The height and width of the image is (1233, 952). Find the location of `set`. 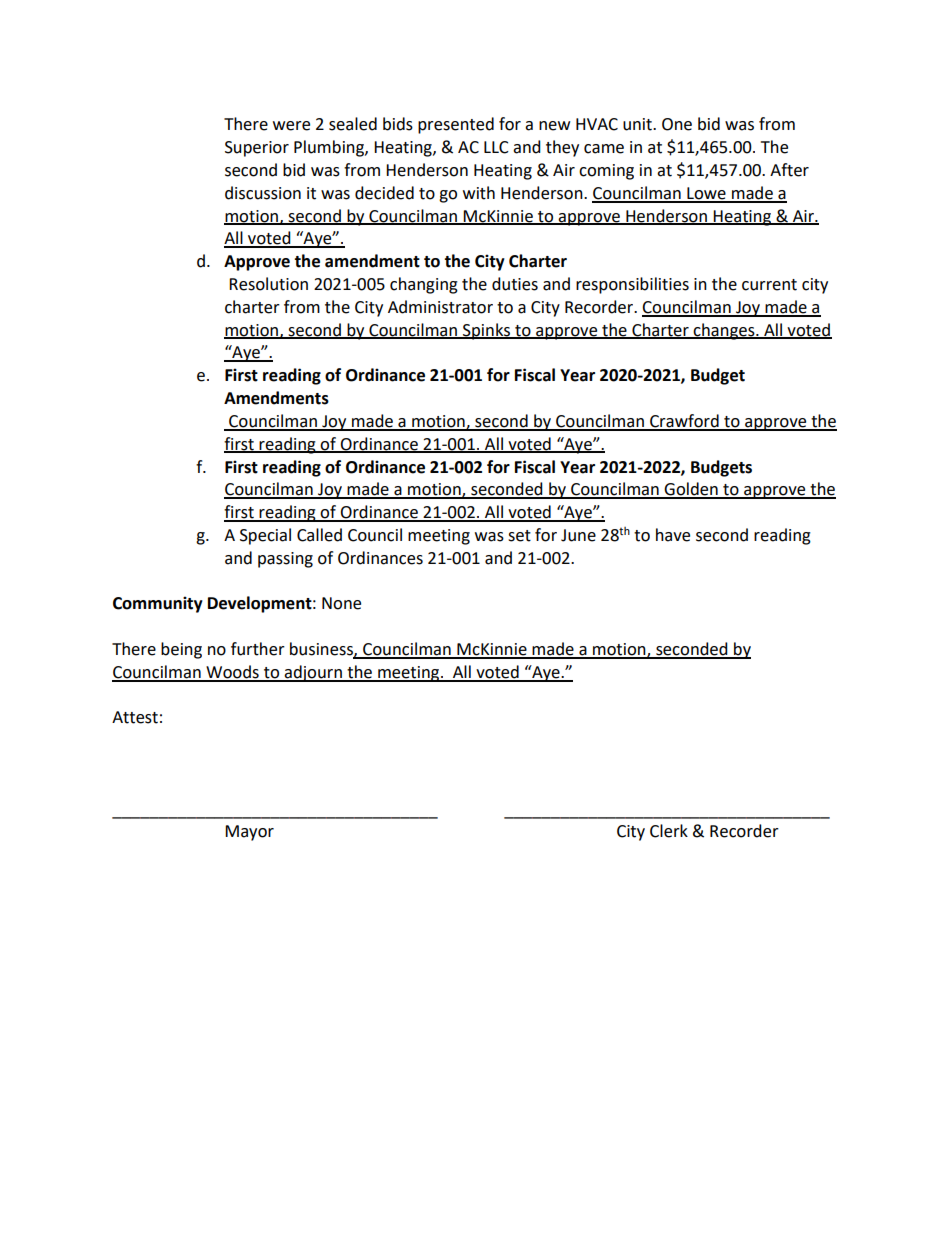

set is located at coordinates (519, 536).
